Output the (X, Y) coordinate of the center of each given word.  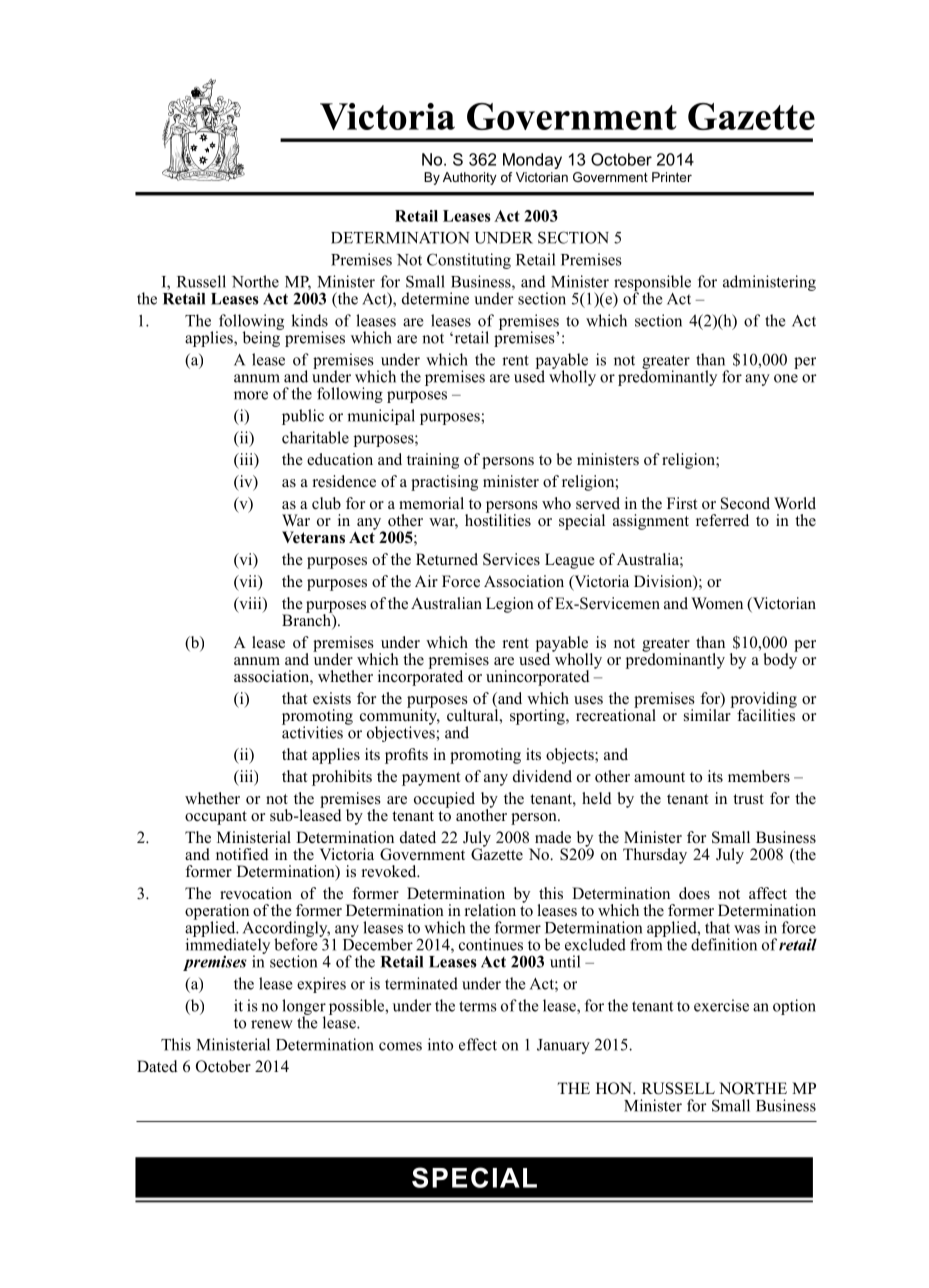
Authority (470, 178)
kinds (309, 320)
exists (332, 698)
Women (717, 603)
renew (272, 1024)
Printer (672, 177)
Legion (510, 605)
